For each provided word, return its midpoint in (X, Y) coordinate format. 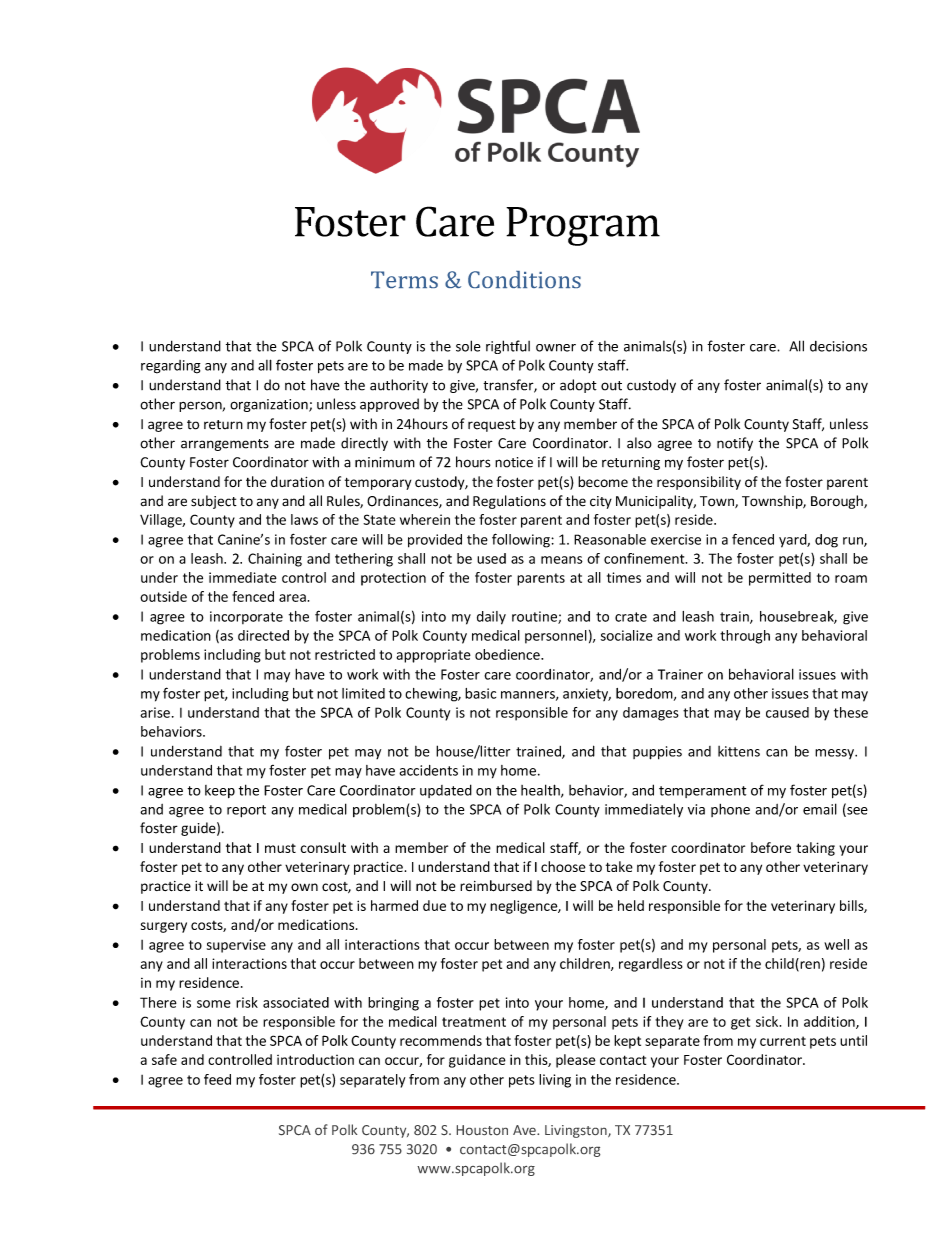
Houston (482, 1130)
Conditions (524, 279)
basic (480, 693)
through (745, 637)
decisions (838, 346)
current (783, 1041)
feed (217, 1079)
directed (263, 635)
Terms (404, 279)
